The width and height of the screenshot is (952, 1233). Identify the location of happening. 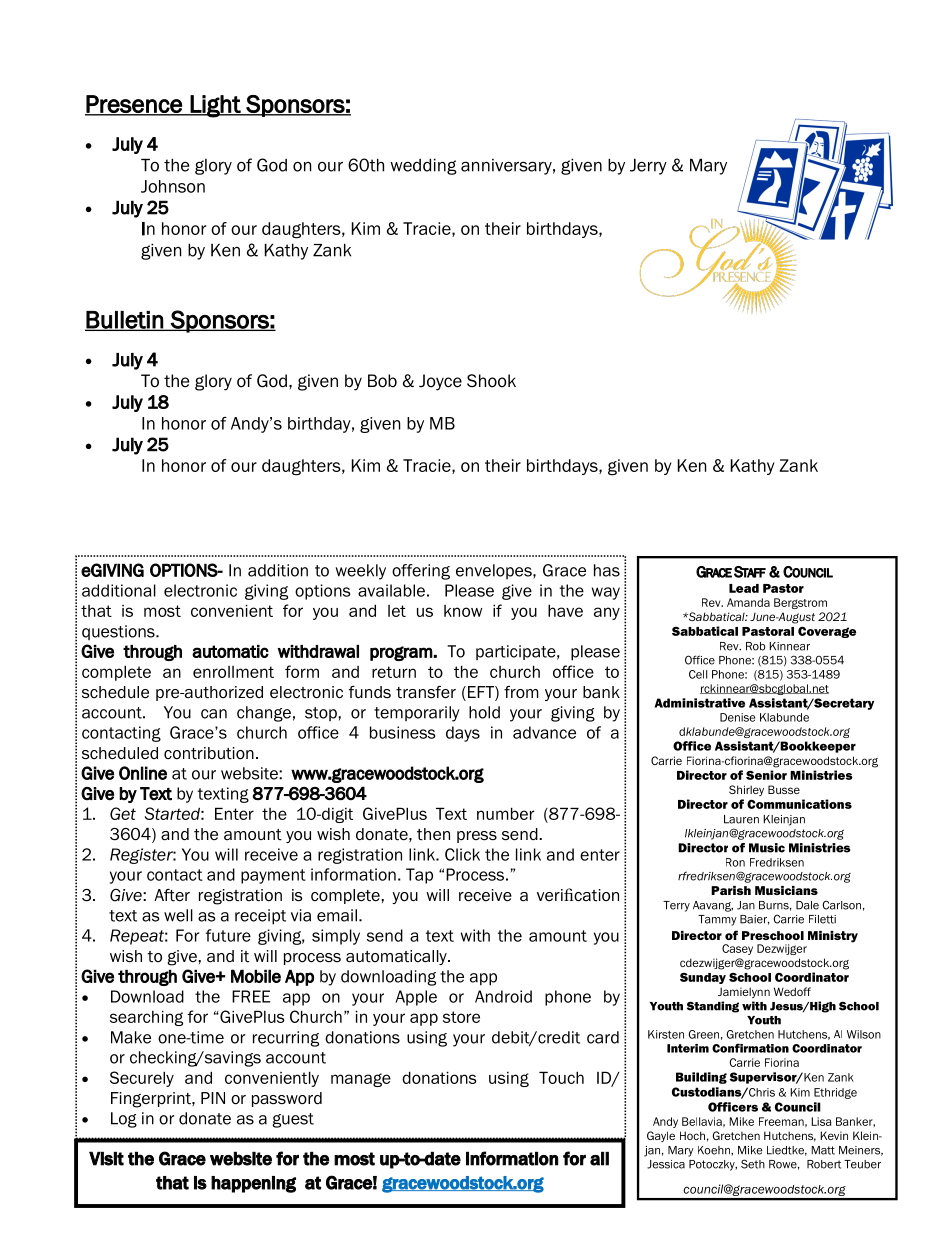
(253, 1184).
